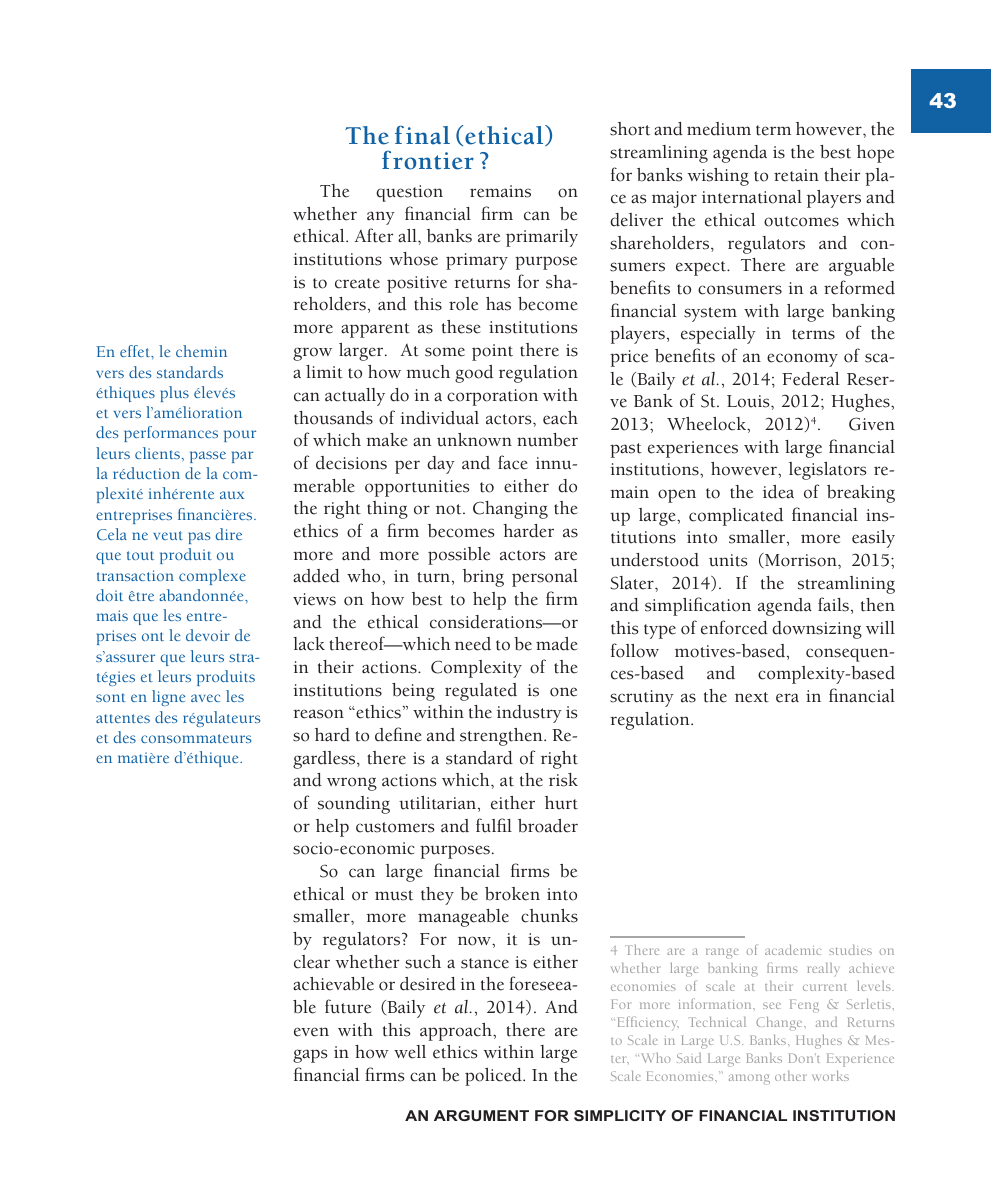  I want to click on other, so click(791, 1076).
